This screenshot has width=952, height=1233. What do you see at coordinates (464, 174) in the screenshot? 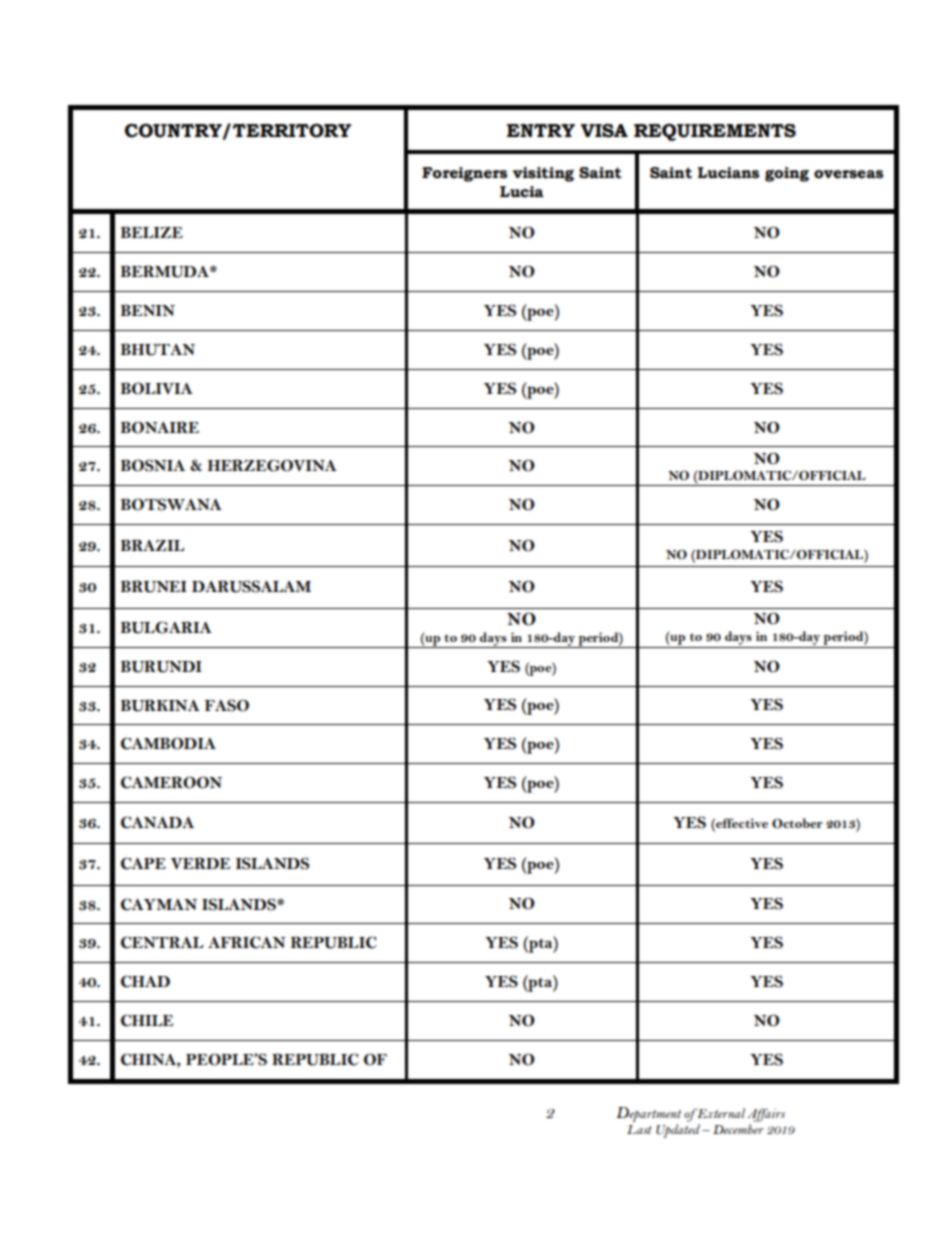
I see `Foreigners` at bounding box center [464, 174].
